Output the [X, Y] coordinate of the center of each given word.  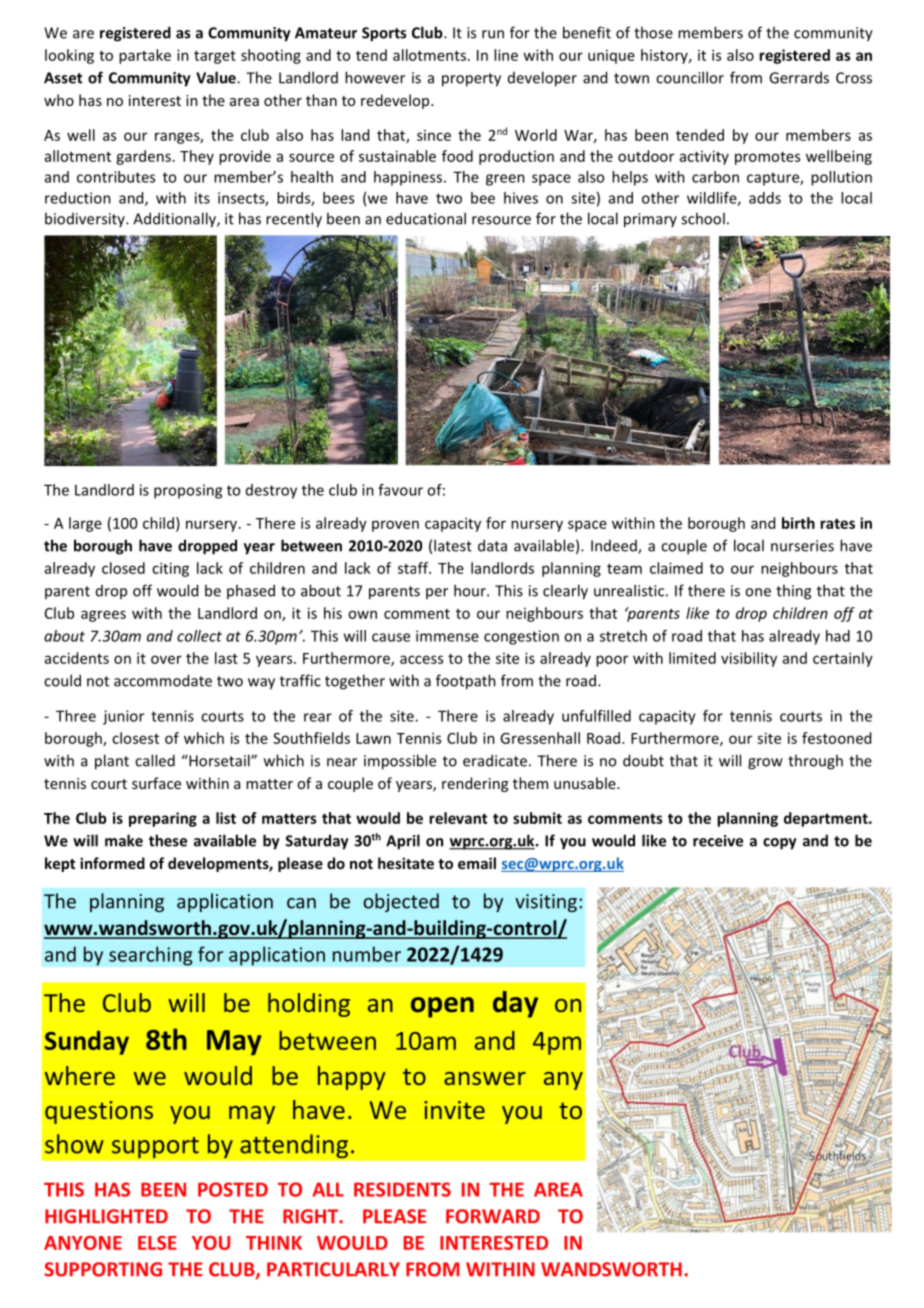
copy [780, 844]
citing [170, 569]
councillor [690, 77]
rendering [475, 784]
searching [151, 956]
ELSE [157, 1243]
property [471, 80]
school [703, 218]
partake [145, 56]
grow [765, 764]
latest [453, 545]
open [442, 1007]
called [155, 760]
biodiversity [86, 219]
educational [426, 218]
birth [798, 523]
